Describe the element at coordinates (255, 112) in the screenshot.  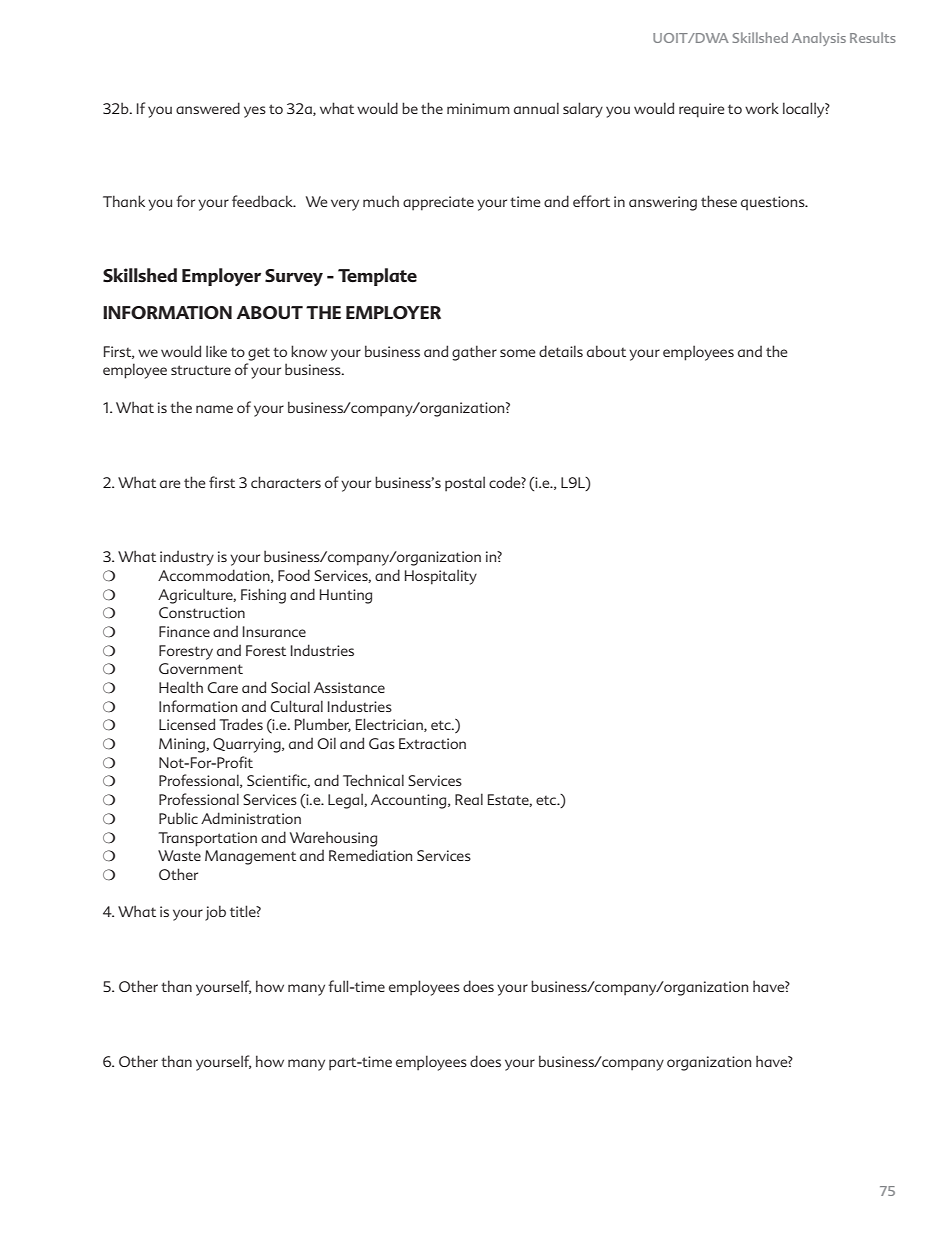
I see `yes` at that location.
